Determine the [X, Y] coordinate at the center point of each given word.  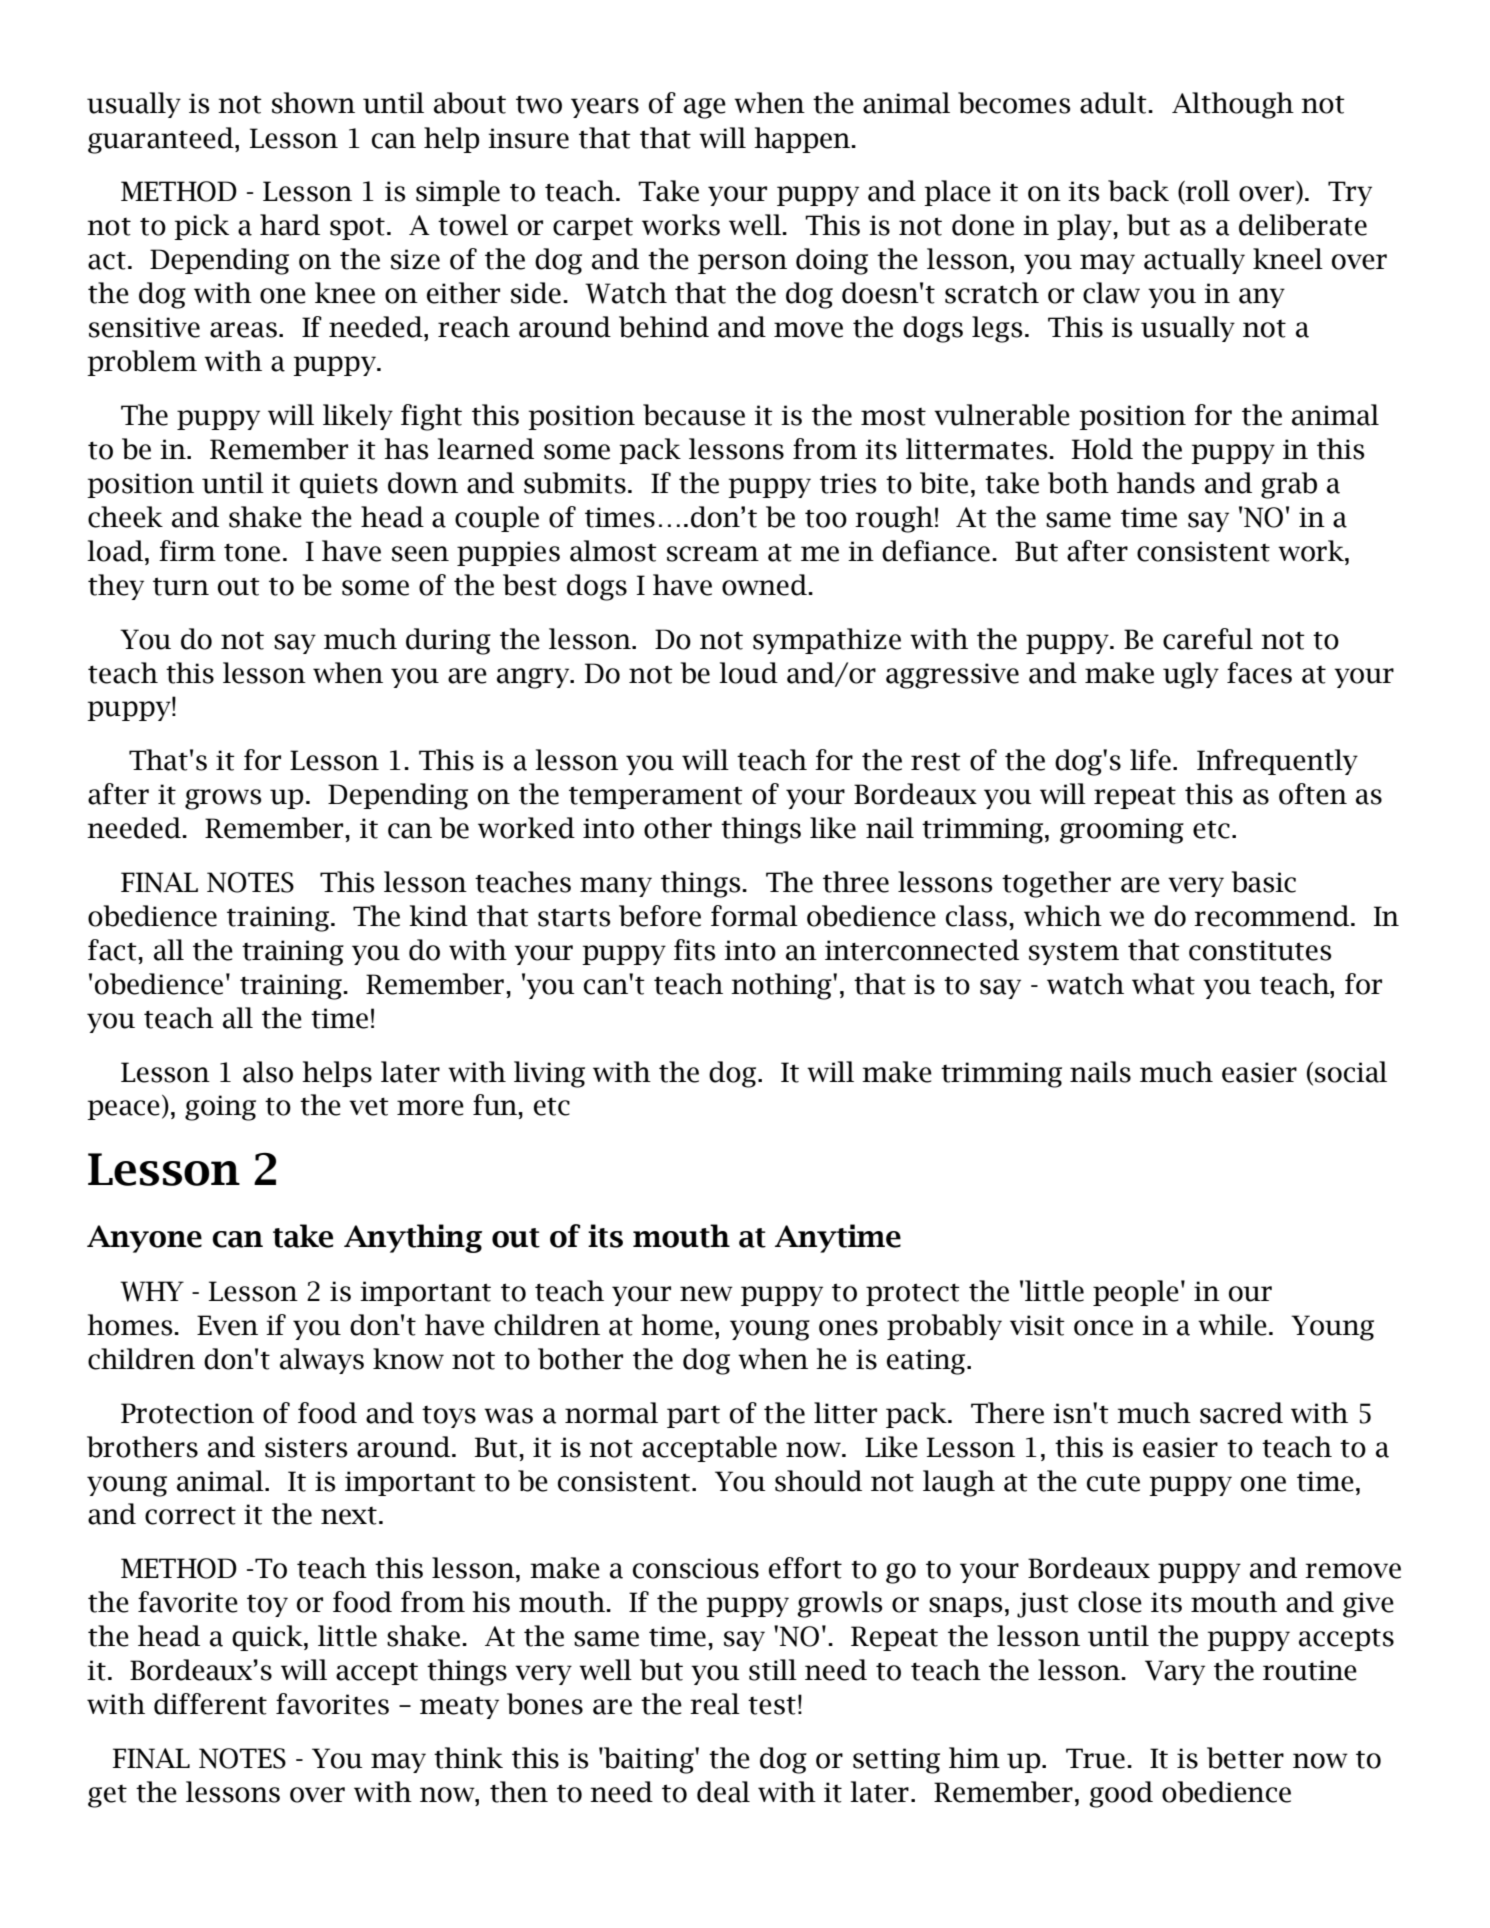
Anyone [144, 1239]
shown [313, 103]
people [1136, 1293]
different [210, 1704]
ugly [1191, 675]
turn [181, 586]
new [706, 1294]
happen [803, 140]
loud [748, 673]
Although [1233, 105]
